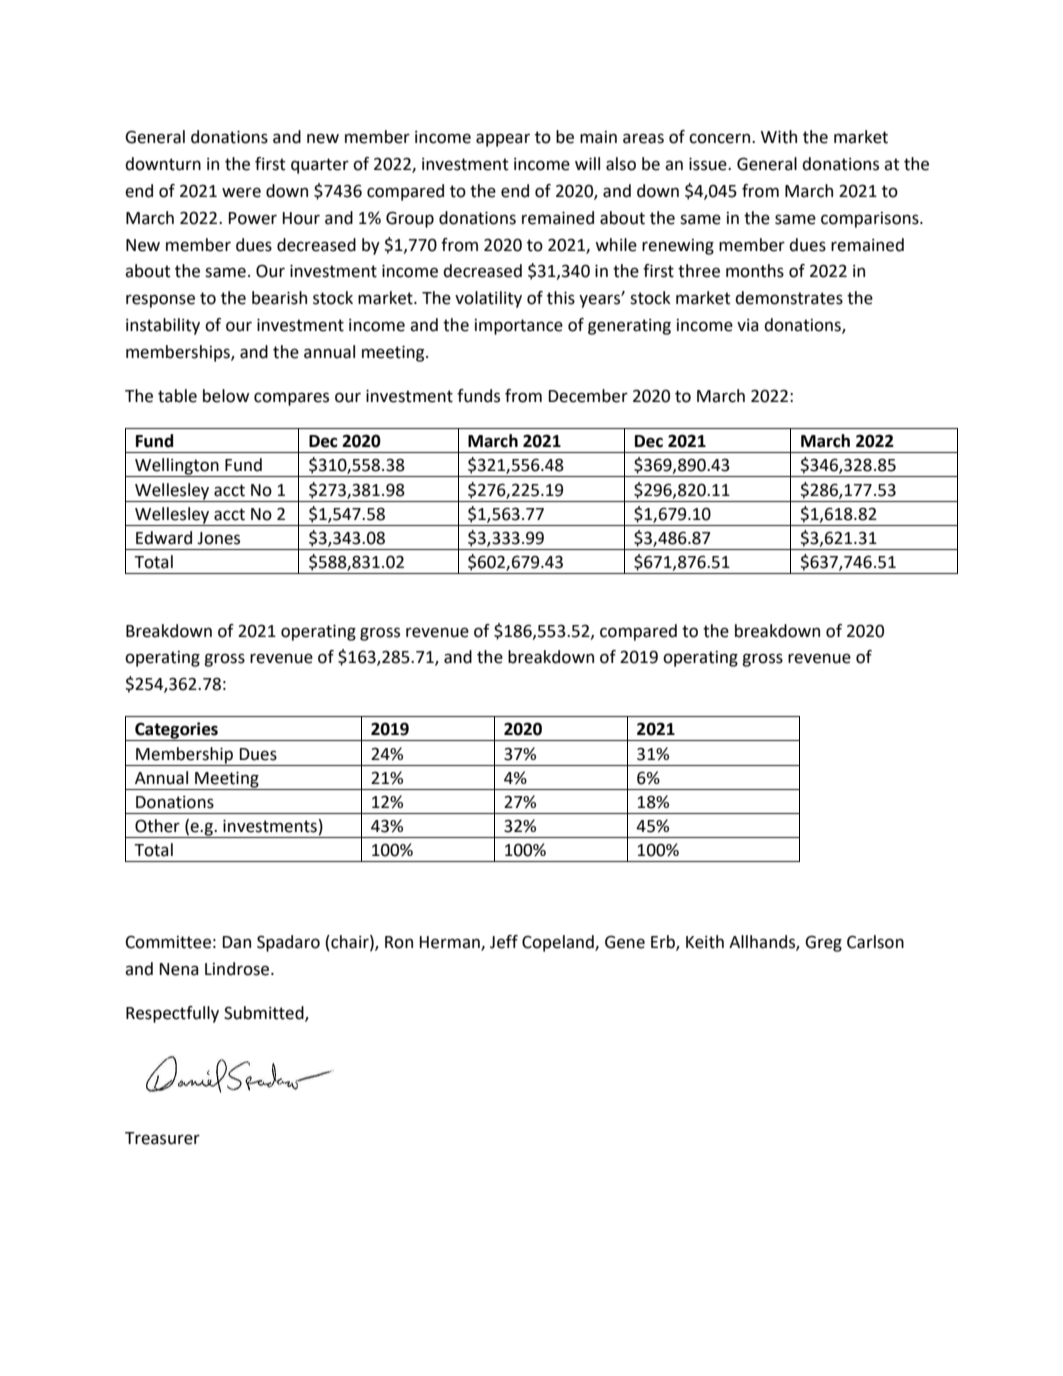 The image size is (1063, 1376). Describe the element at coordinates (779, 137) in the screenshot. I see `With` at that location.
